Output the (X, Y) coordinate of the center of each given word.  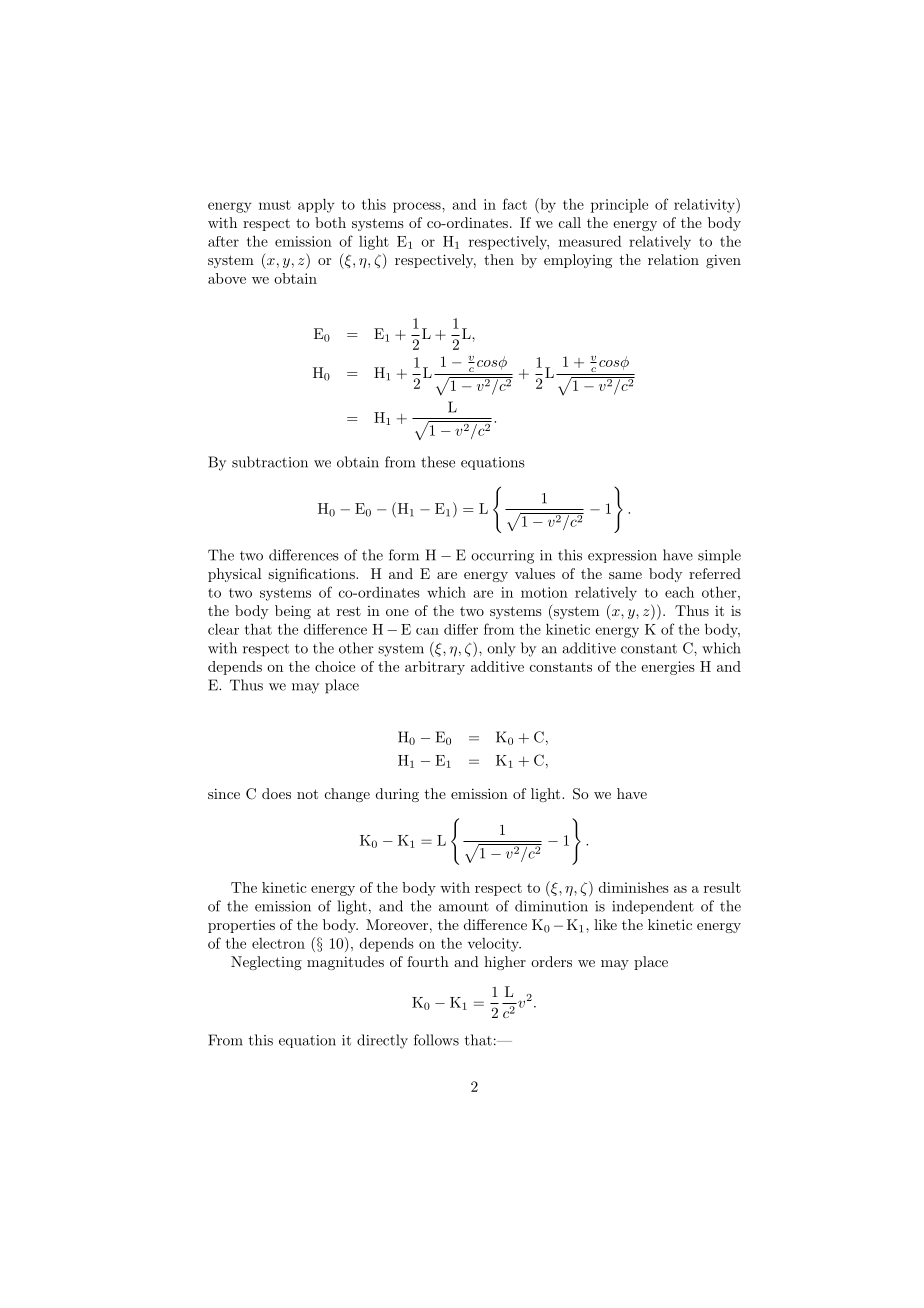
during (397, 795)
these (438, 462)
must (275, 205)
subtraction (270, 462)
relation (673, 259)
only (501, 649)
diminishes (634, 887)
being (293, 612)
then (499, 259)
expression (622, 556)
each (679, 592)
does (276, 793)
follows (436, 1040)
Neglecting (266, 963)
